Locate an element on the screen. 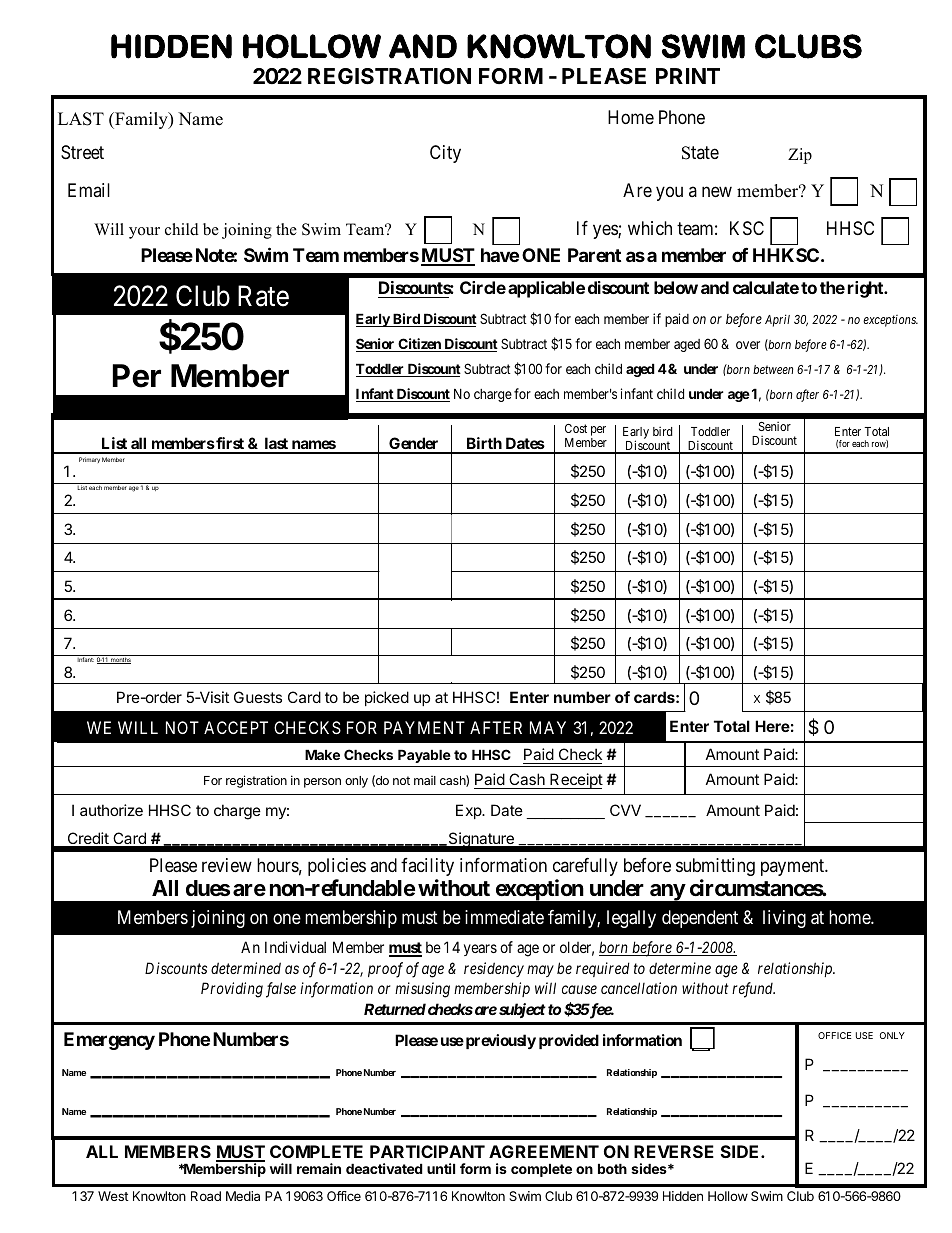  Street is located at coordinates (82, 152).
